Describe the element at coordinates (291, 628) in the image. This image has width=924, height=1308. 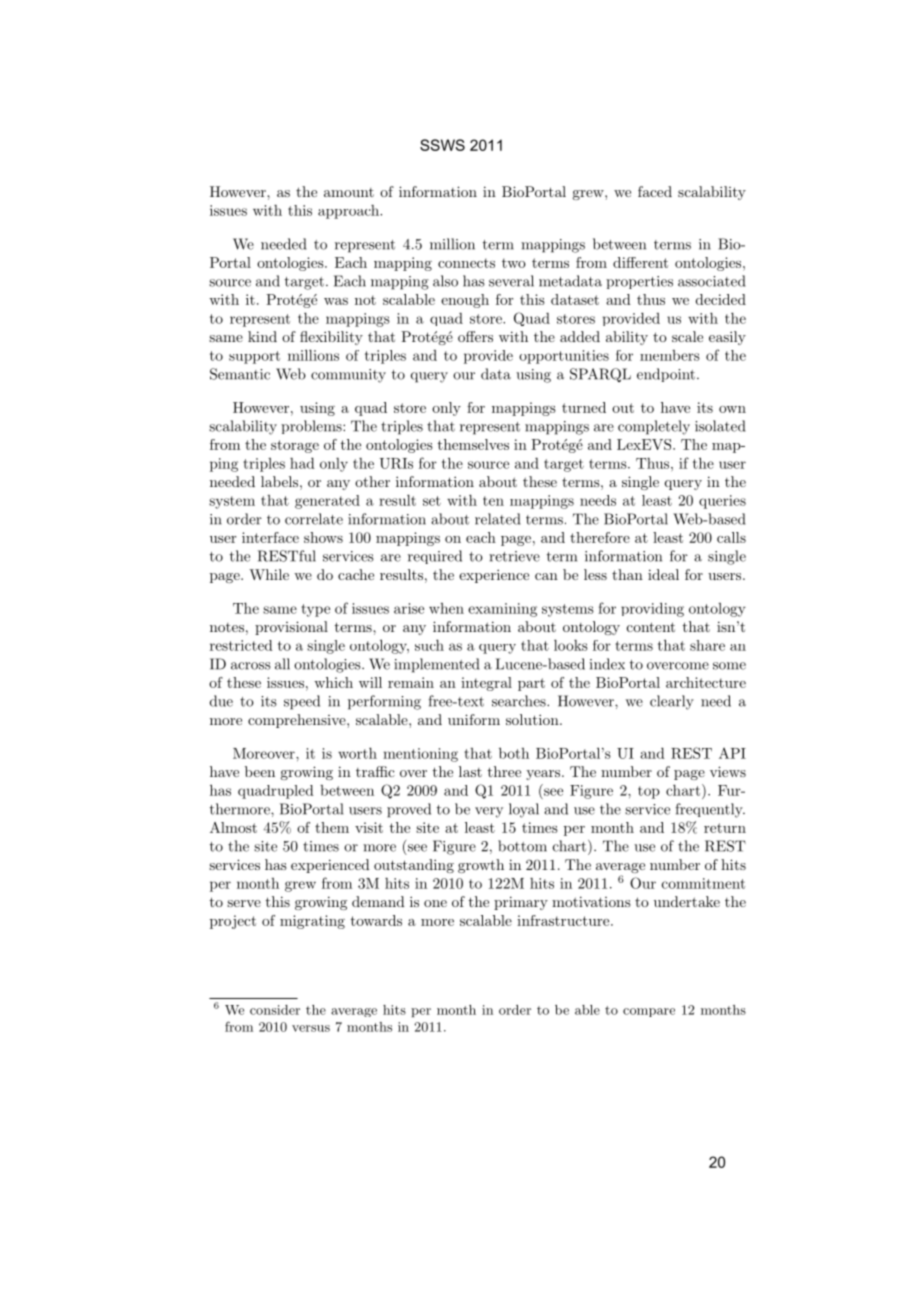
I see `provisional` at that location.
